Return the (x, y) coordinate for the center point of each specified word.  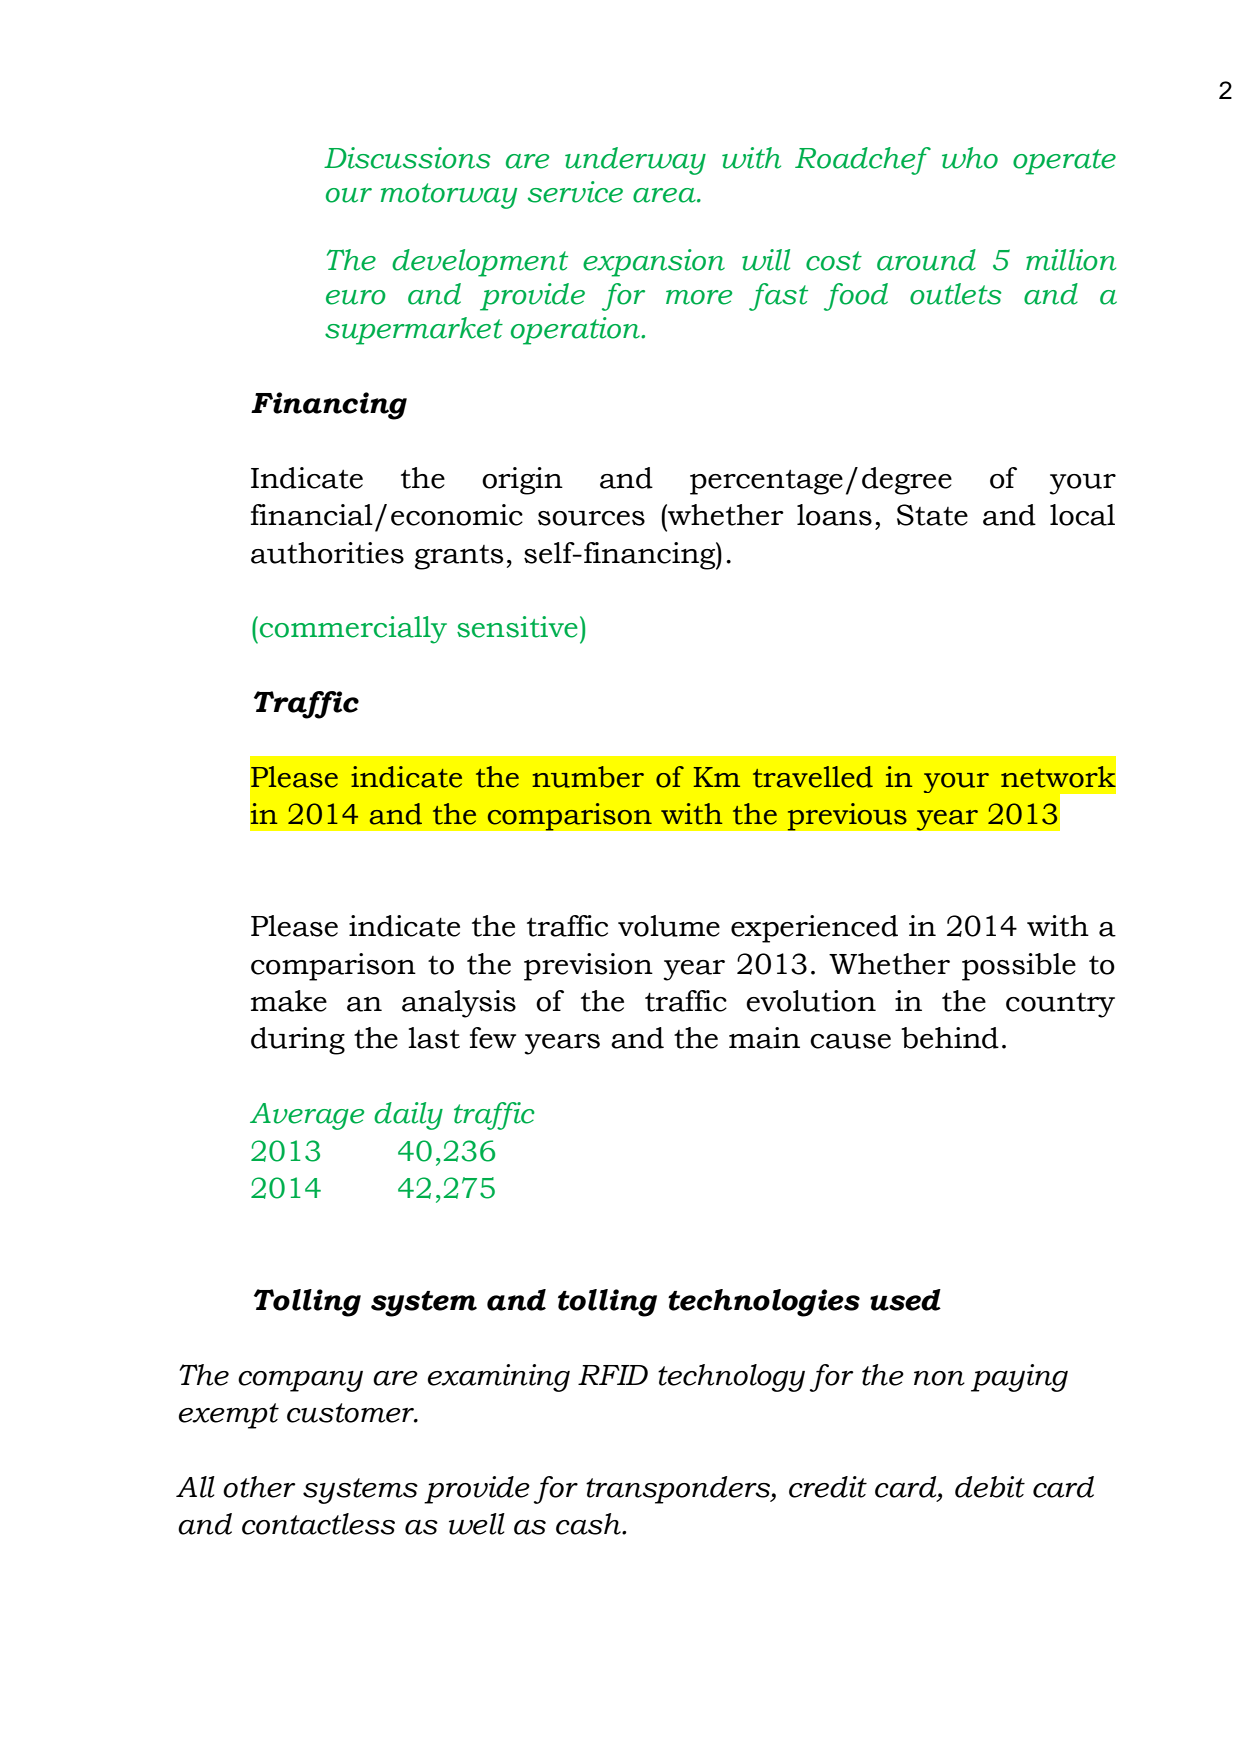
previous (847, 817)
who (970, 158)
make (289, 1001)
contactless (318, 1524)
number (588, 777)
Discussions (407, 158)
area (665, 195)
